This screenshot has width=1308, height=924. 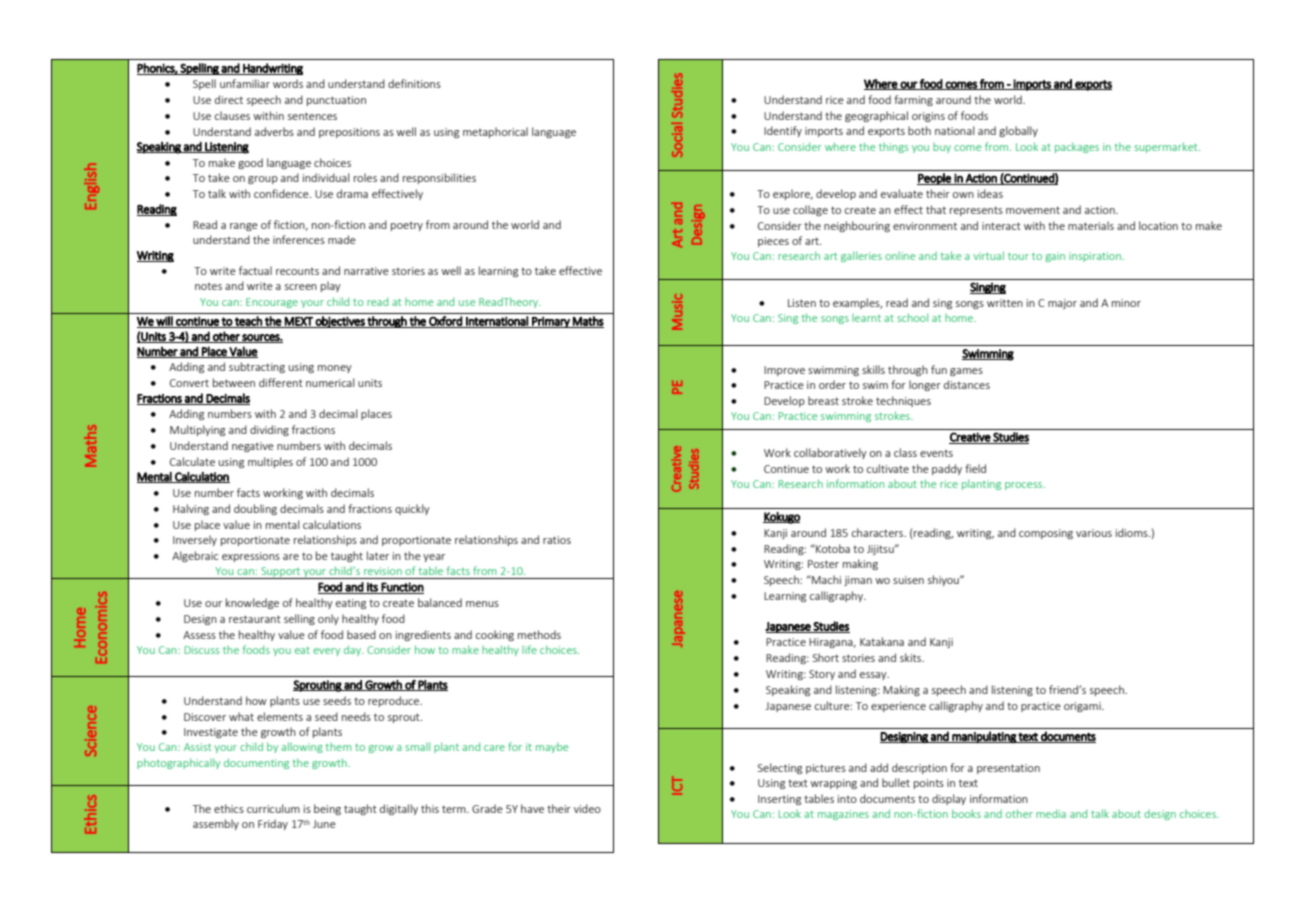 I want to click on pieces, so click(x=773, y=242).
